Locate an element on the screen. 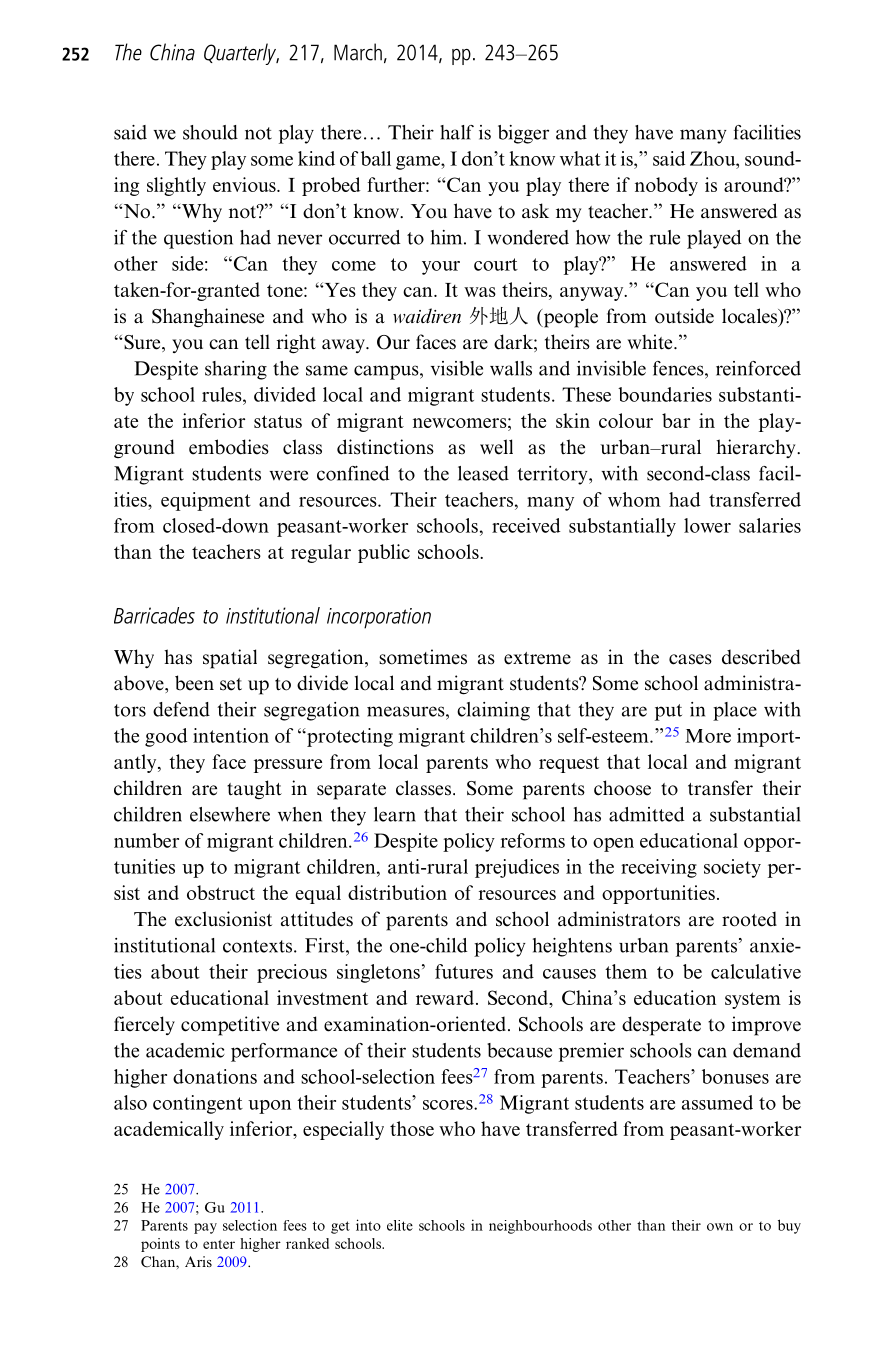 The height and width of the screenshot is (1372, 886). nobody is located at coordinates (666, 186).
